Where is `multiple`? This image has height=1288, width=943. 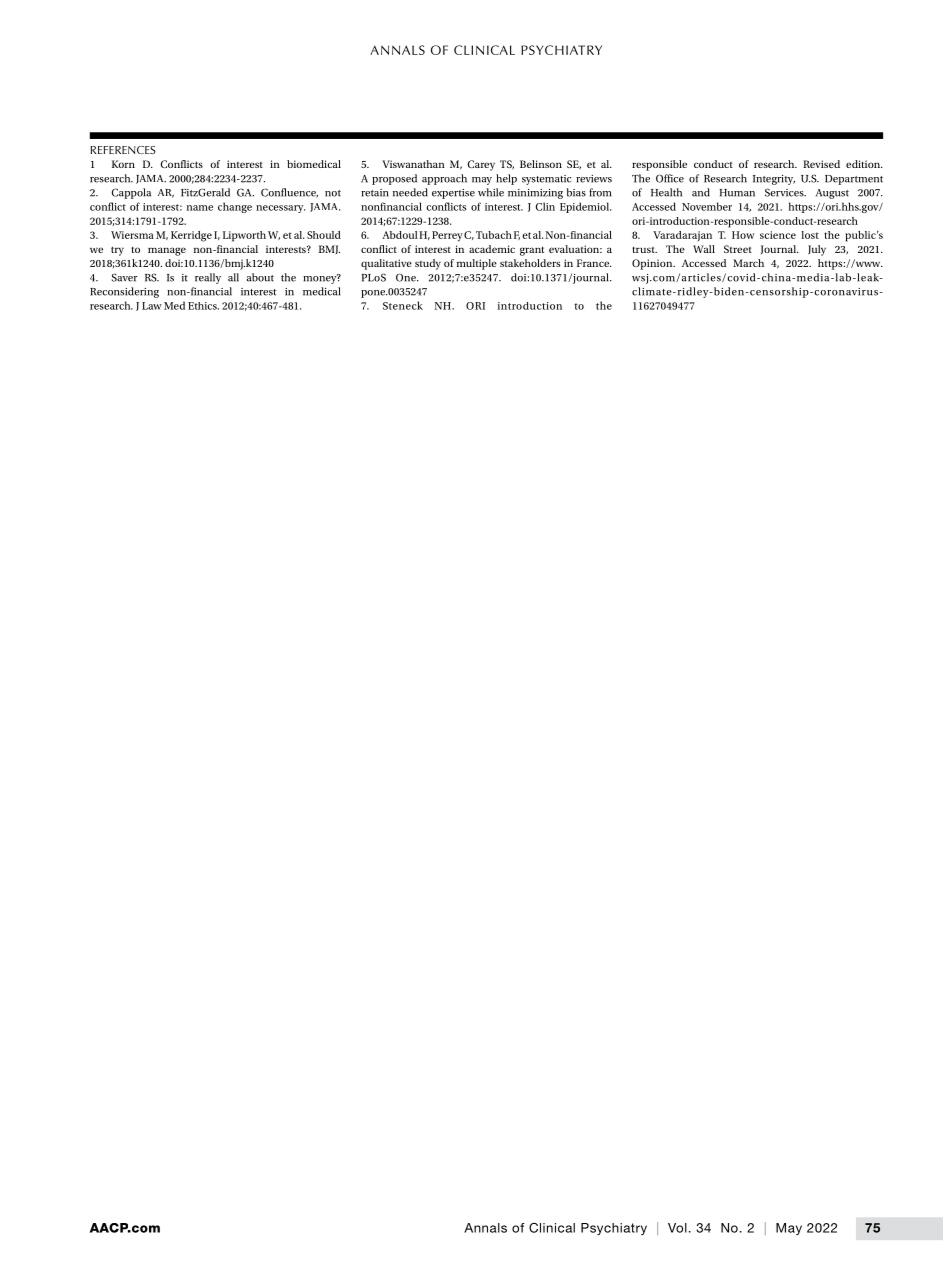
multiple is located at coordinates (477, 264).
